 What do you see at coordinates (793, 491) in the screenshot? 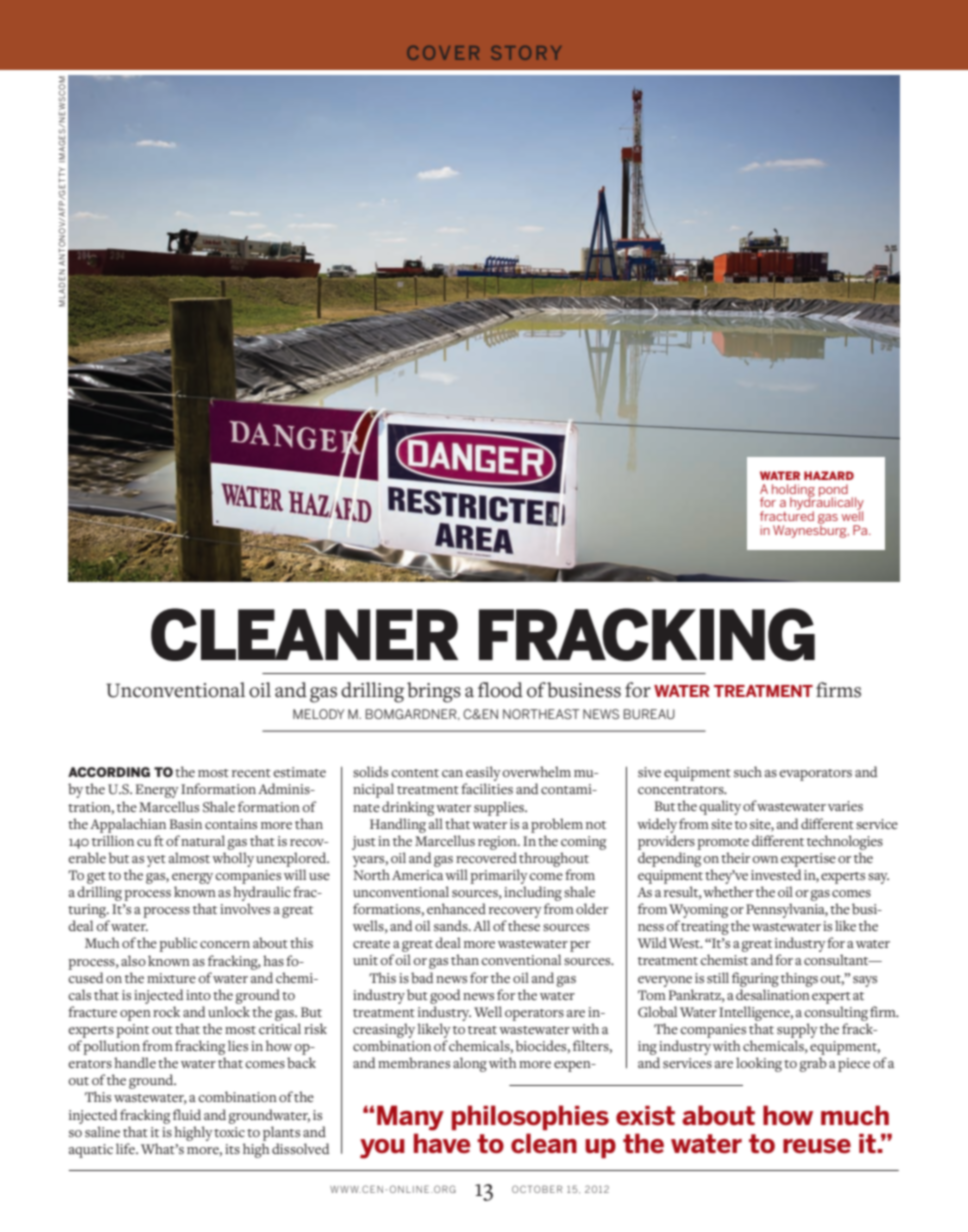
I see `holding` at bounding box center [793, 491].
